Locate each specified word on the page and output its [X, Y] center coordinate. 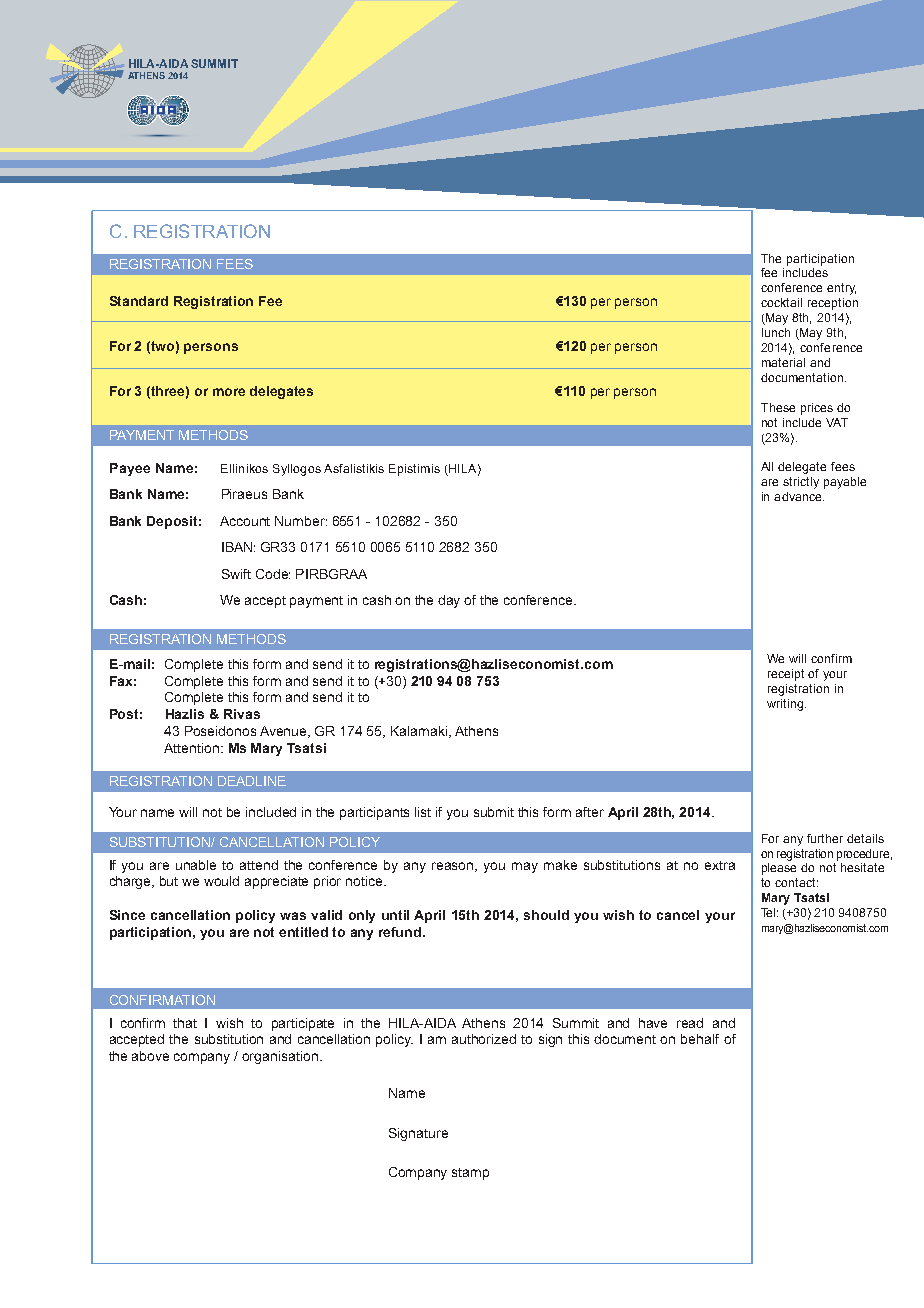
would [221, 881]
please [779, 869]
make [560, 865]
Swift [236, 574]
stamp [470, 1174]
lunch [776, 332]
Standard [139, 301]
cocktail [781, 302]
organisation [280, 1057]
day [449, 601]
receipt [786, 675]
